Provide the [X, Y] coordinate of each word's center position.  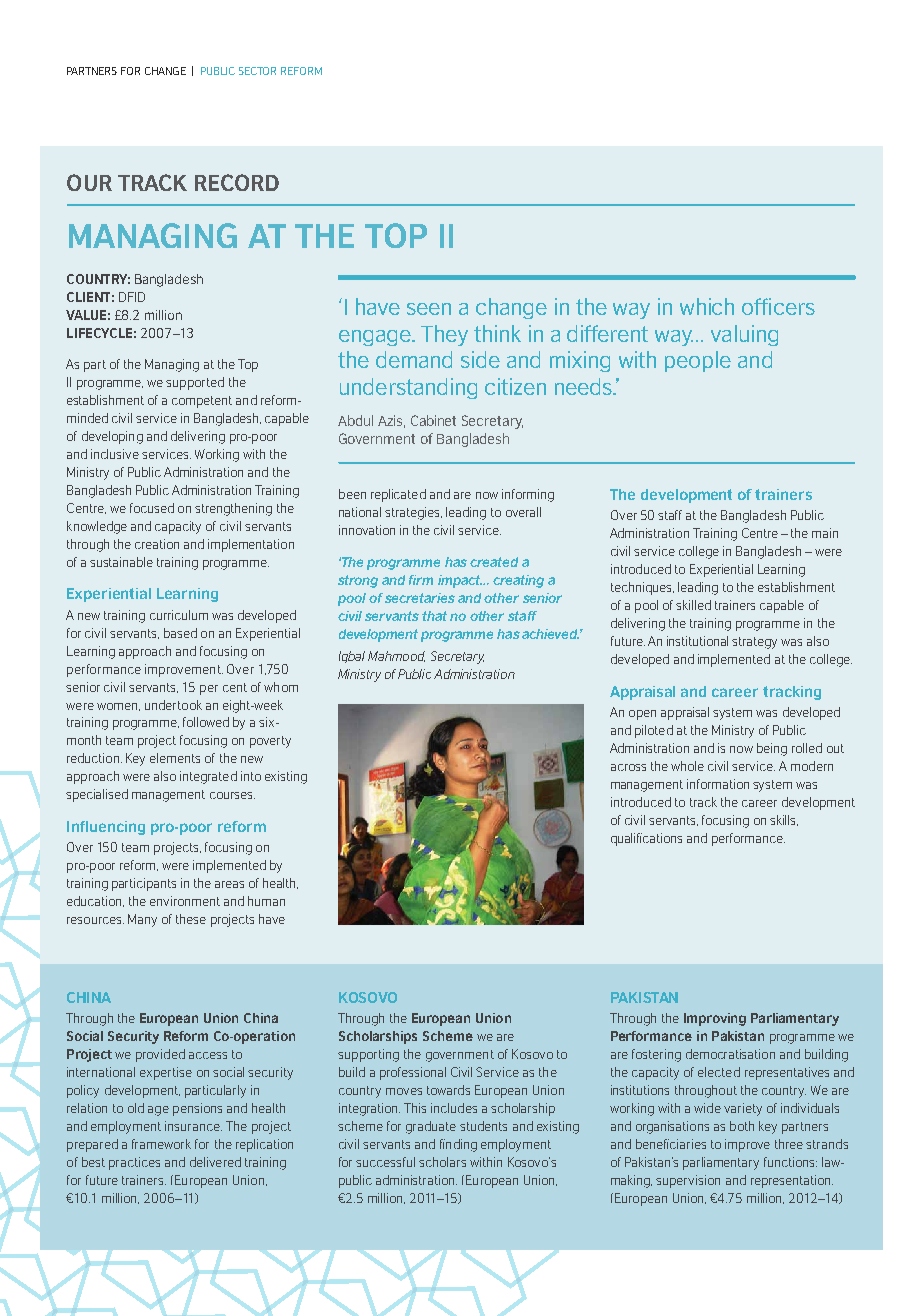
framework [161, 1144]
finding [458, 1145]
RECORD [237, 182]
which [707, 306]
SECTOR [257, 71]
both [742, 1126]
